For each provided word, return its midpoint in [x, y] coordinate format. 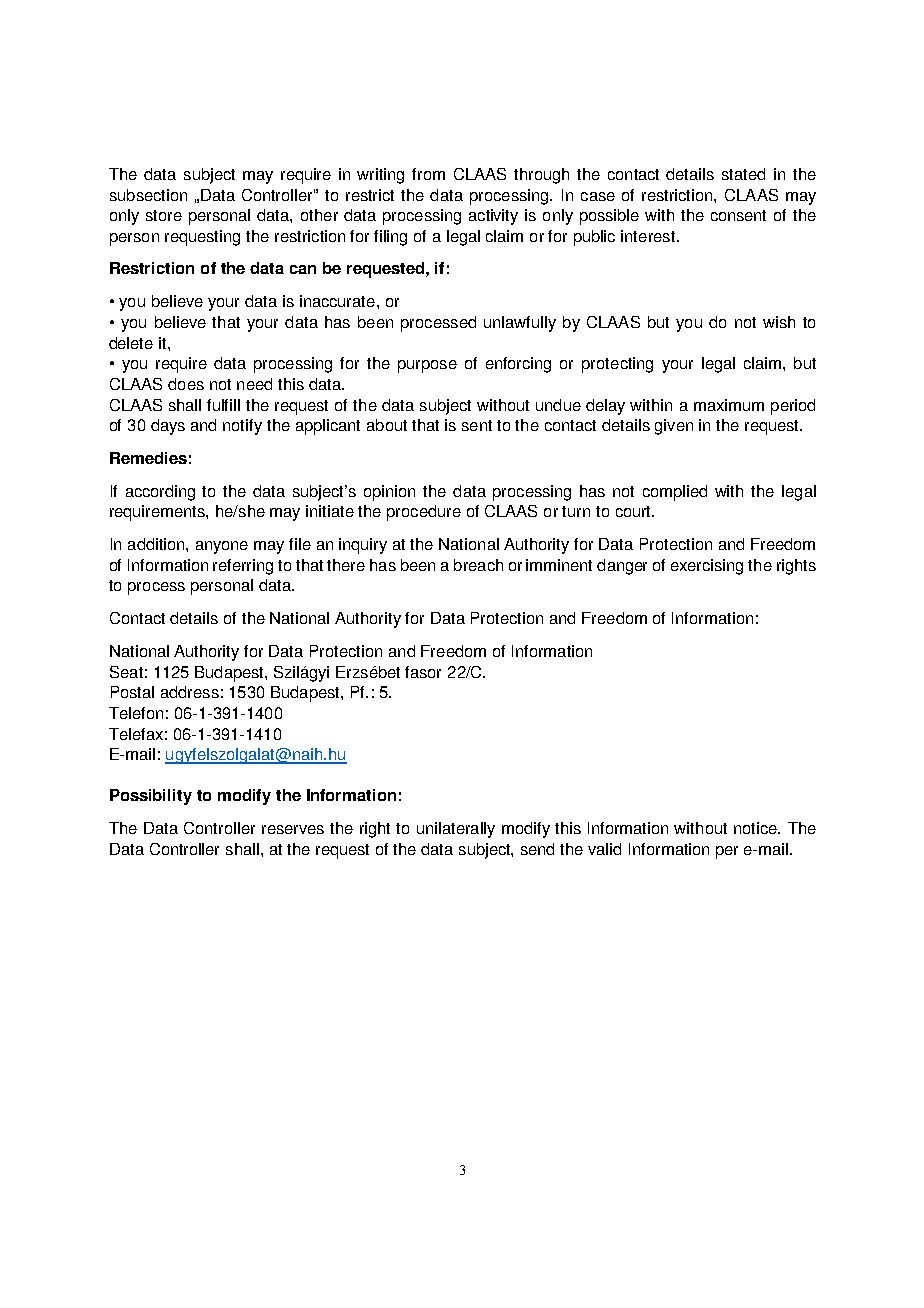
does [186, 384]
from [428, 174]
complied [675, 493]
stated [743, 174]
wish [779, 322]
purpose [427, 366]
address [190, 692]
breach [478, 565]
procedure [424, 513]
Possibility [151, 797]
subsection [148, 195]
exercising [707, 567]
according [160, 493]
